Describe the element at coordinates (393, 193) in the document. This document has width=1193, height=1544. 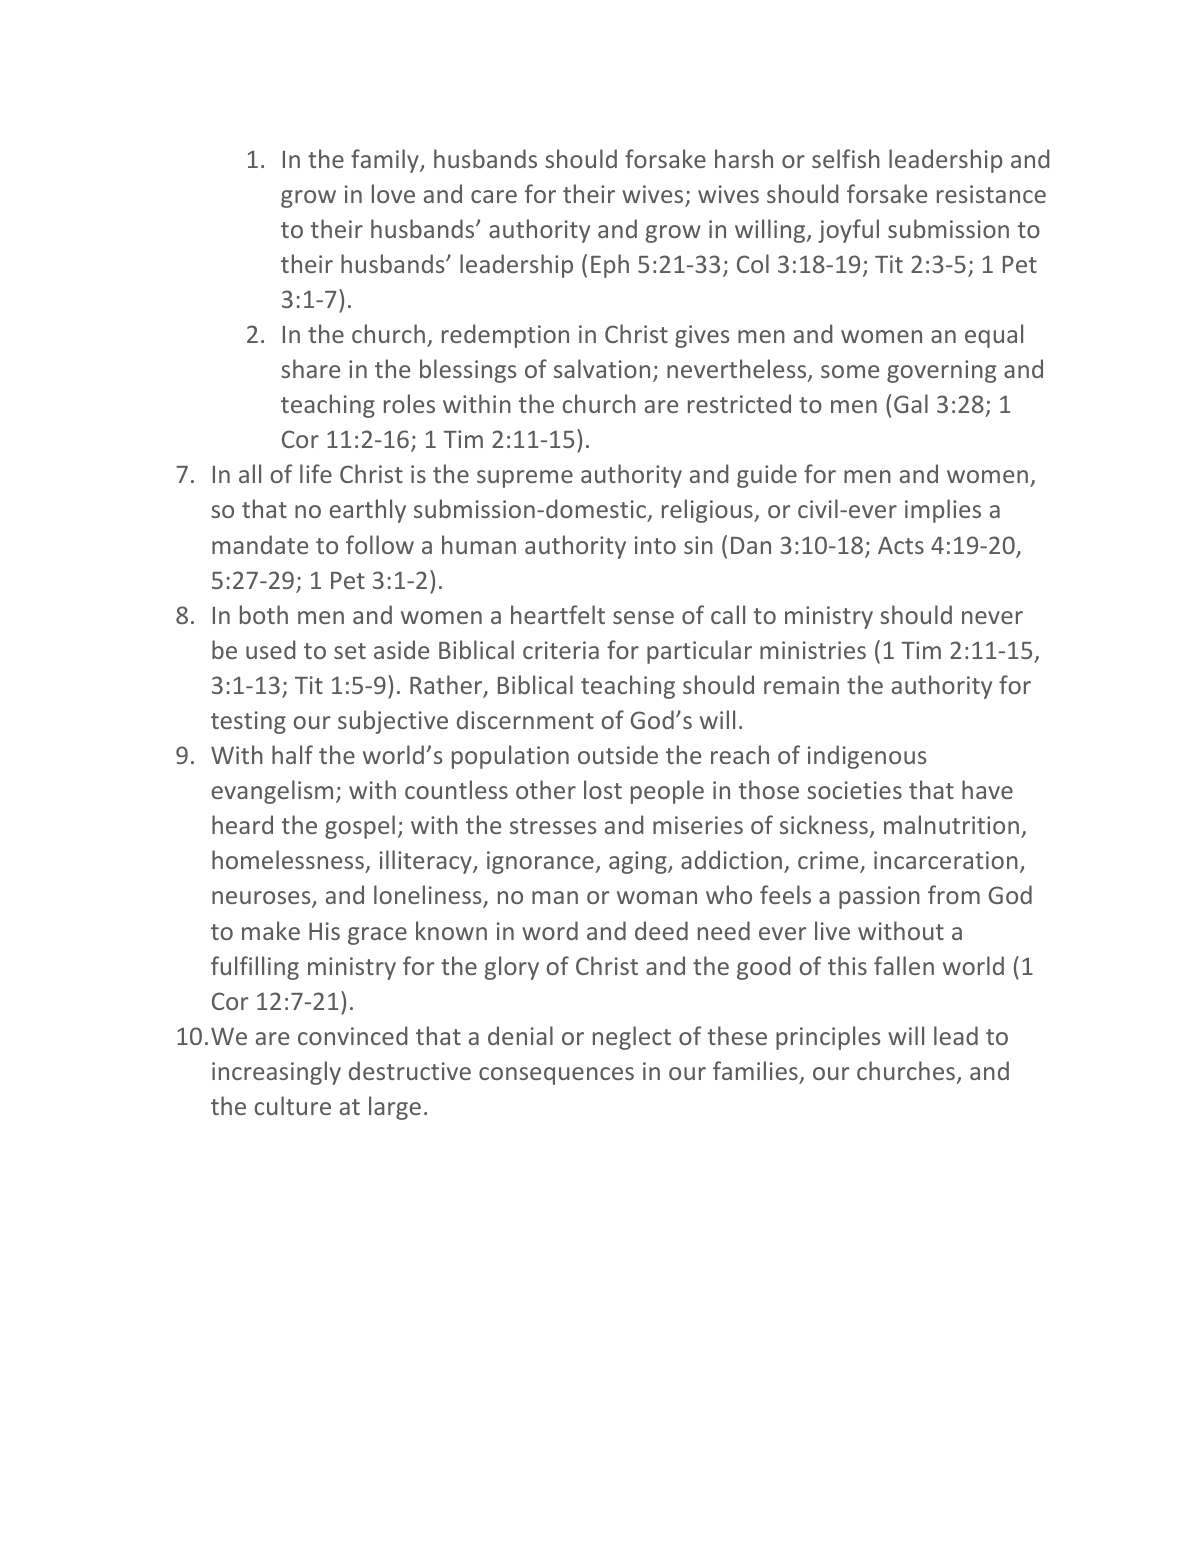
I see `love` at that location.
